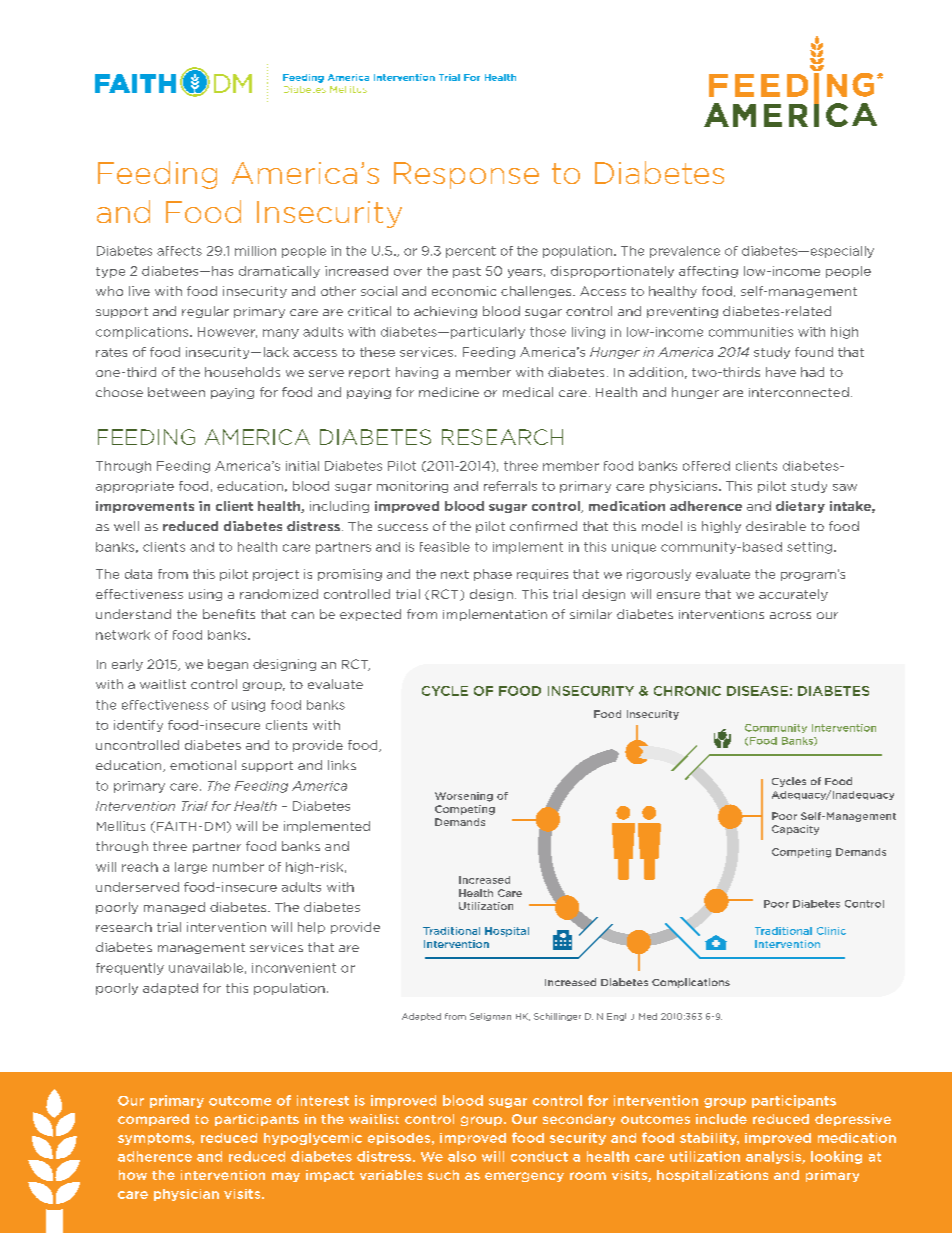 The height and width of the screenshot is (1233, 952). I want to click on large, so click(191, 868).
